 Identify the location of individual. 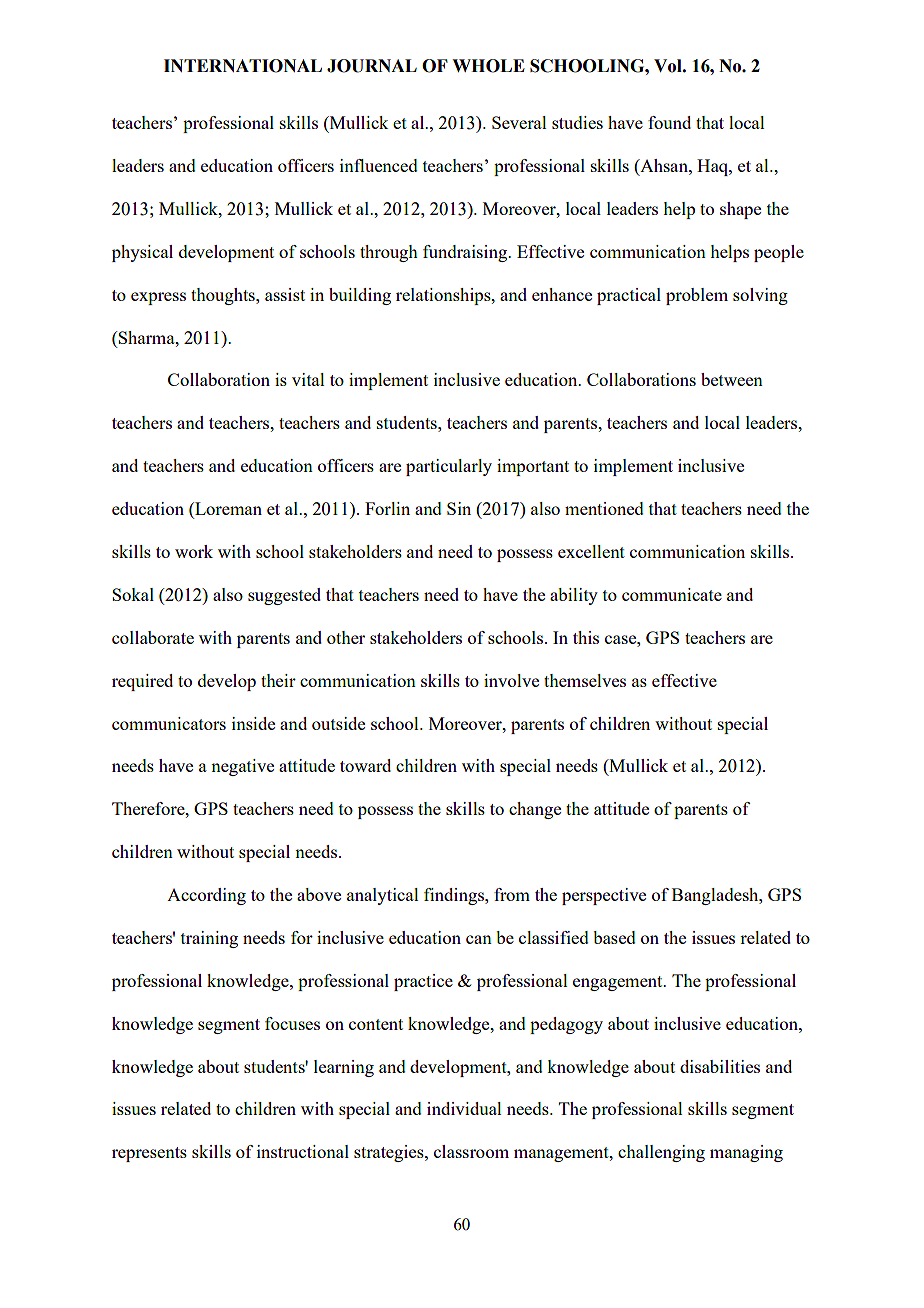
(464, 1108).
